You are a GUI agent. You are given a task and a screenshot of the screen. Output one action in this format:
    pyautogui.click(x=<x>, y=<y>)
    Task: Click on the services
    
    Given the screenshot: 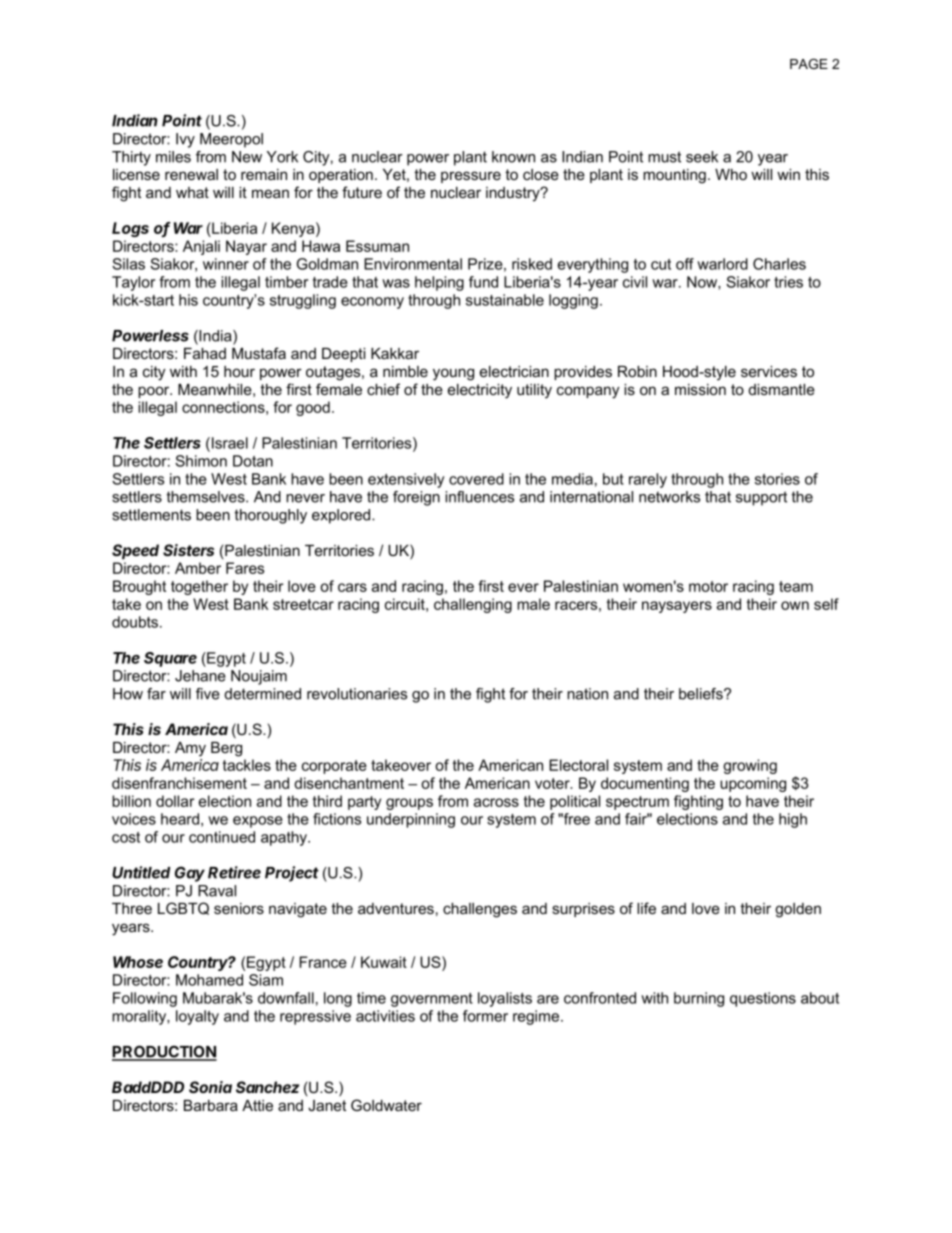 What is the action you would take?
    pyautogui.click(x=769, y=371)
